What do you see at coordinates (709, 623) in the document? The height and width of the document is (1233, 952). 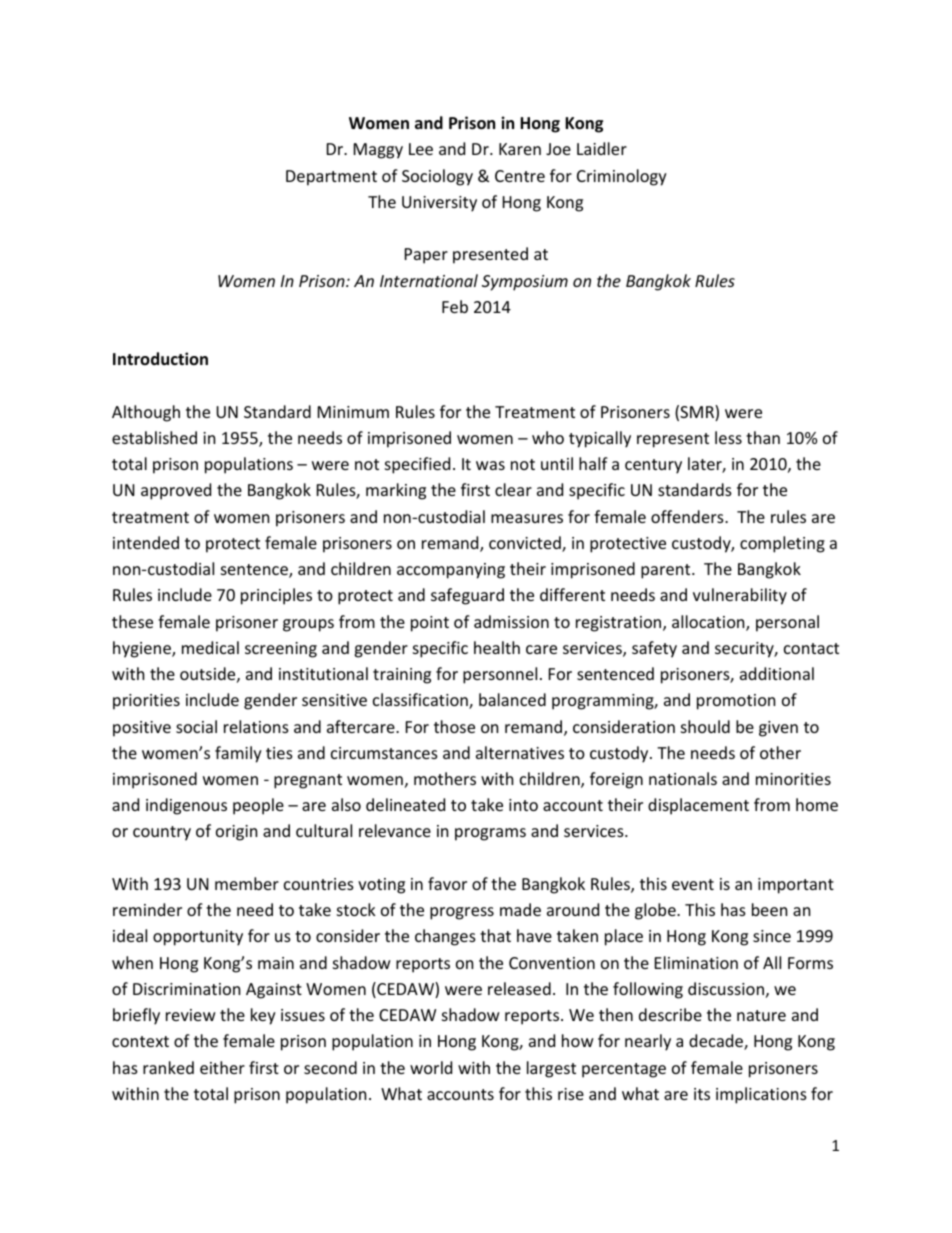 I see `allocation` at bounding box center [709, 623].
